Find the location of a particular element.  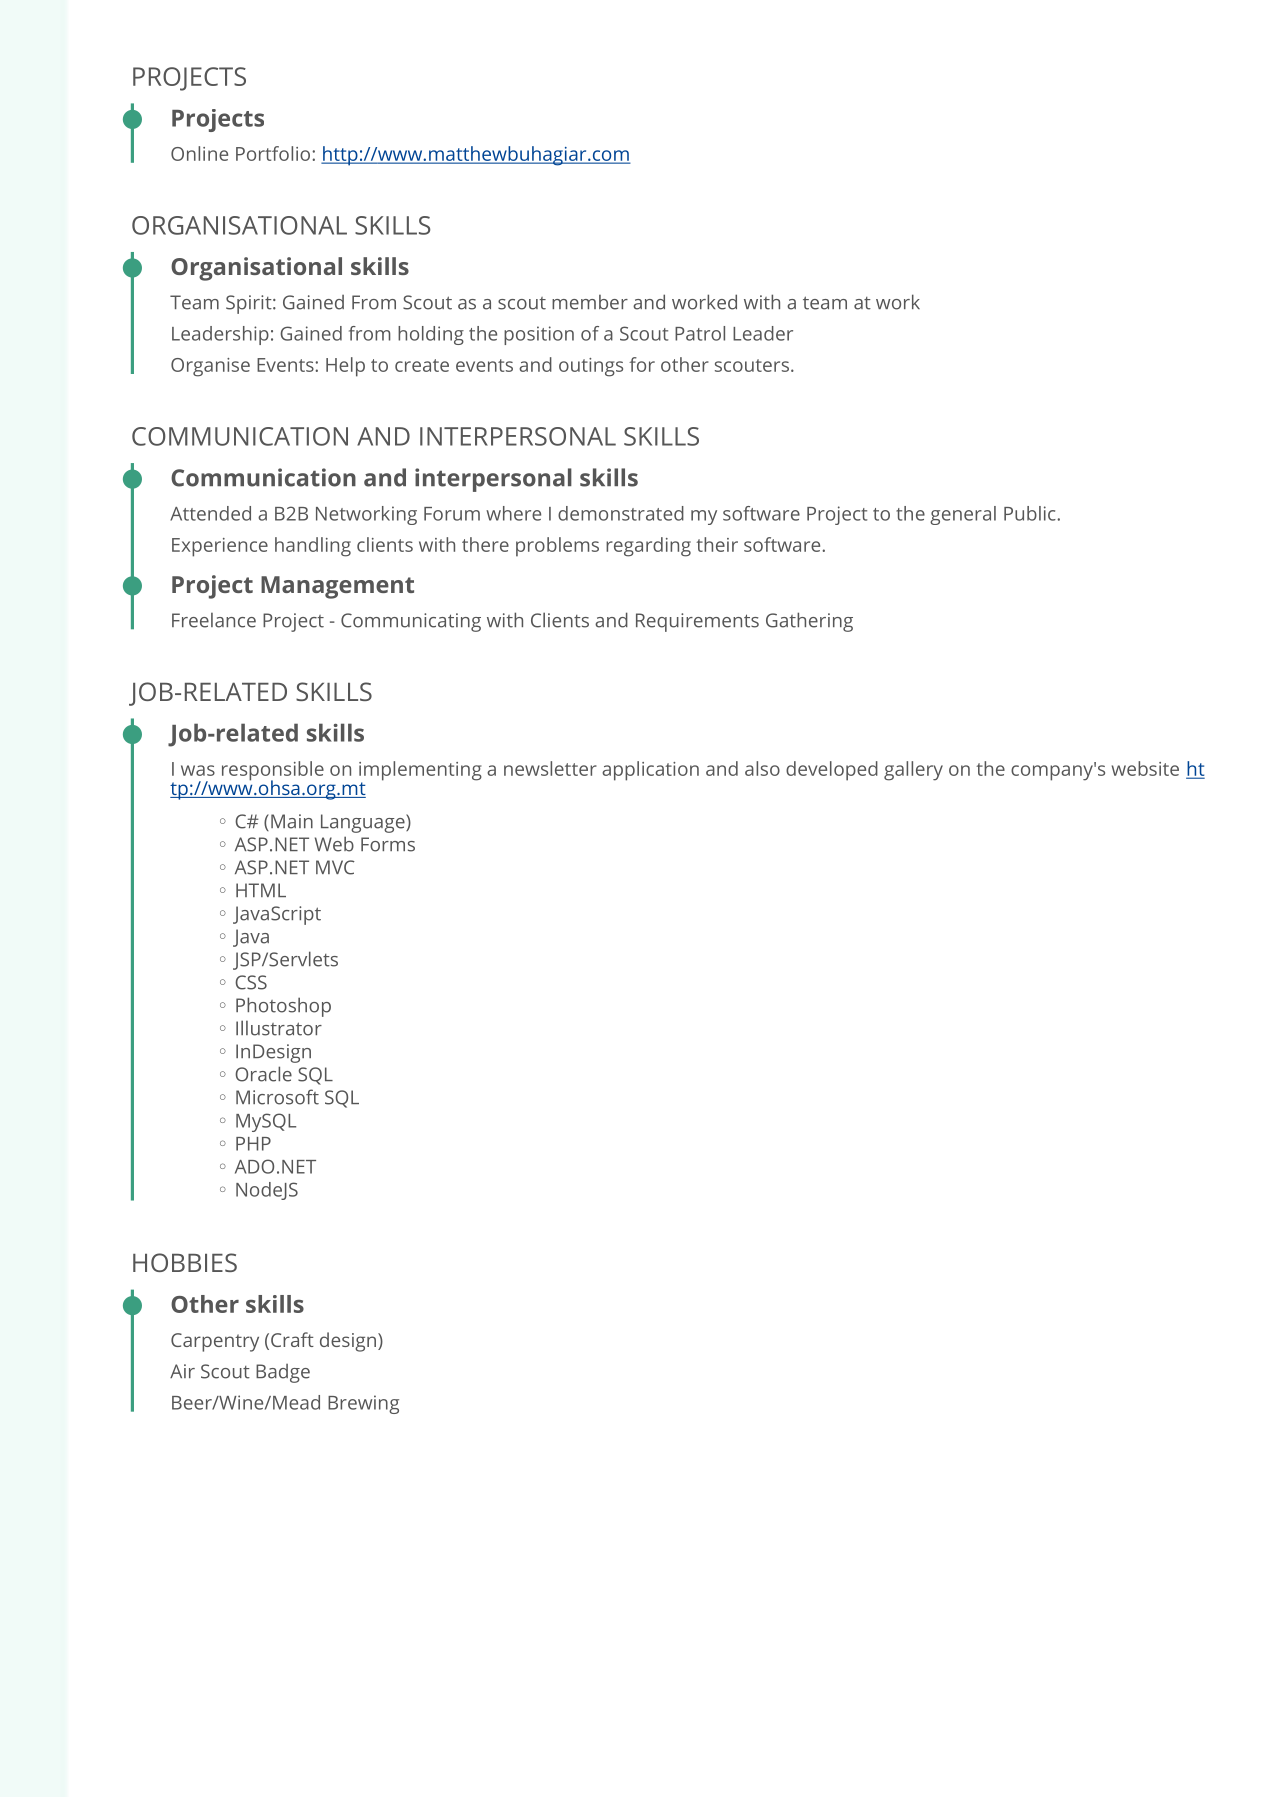

Public is located at coordinates (1031, 513).
